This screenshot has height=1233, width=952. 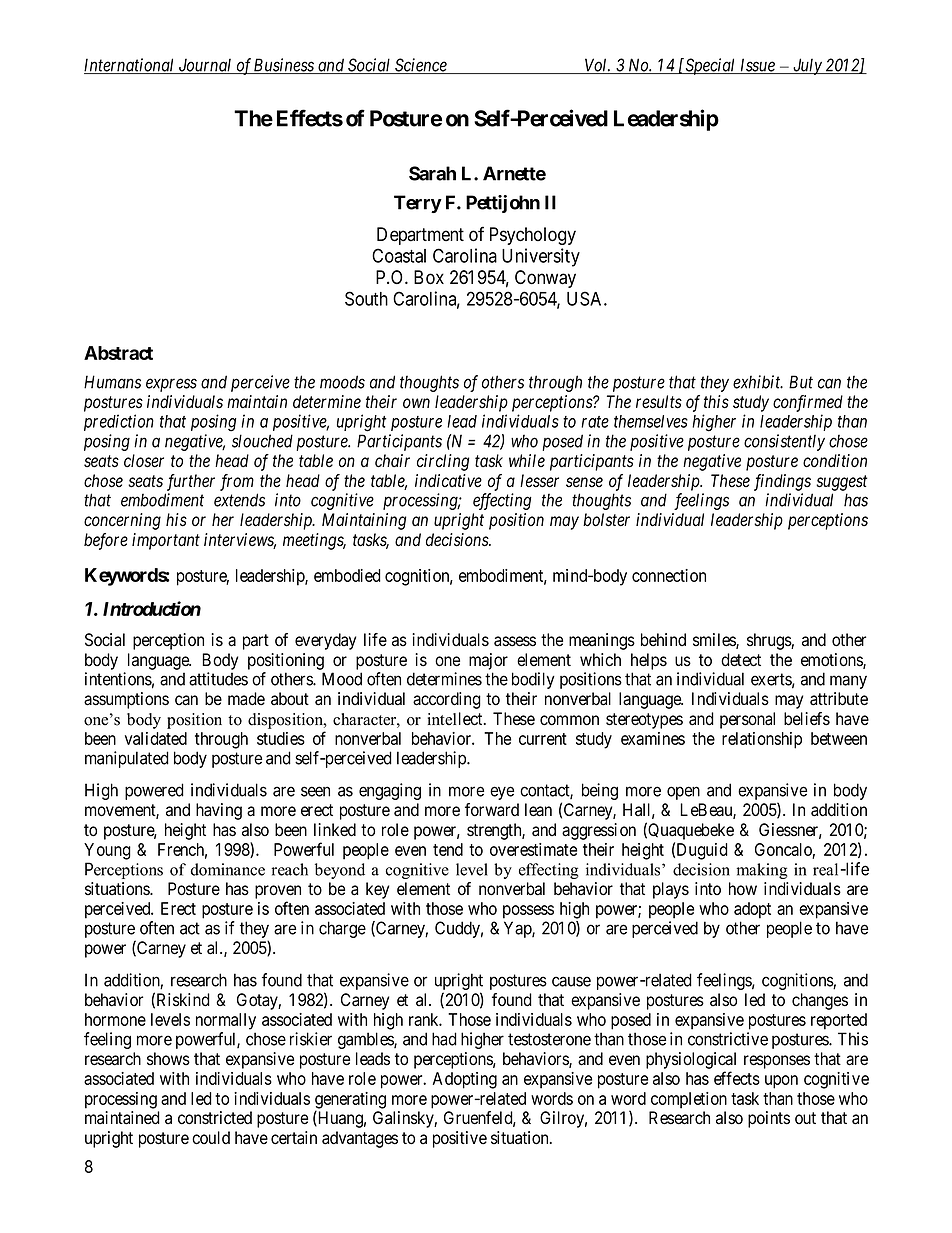 What do you see at coordinates (421, 66) in the screenshot?
I see `Science` at bounding box center [421, 66].
